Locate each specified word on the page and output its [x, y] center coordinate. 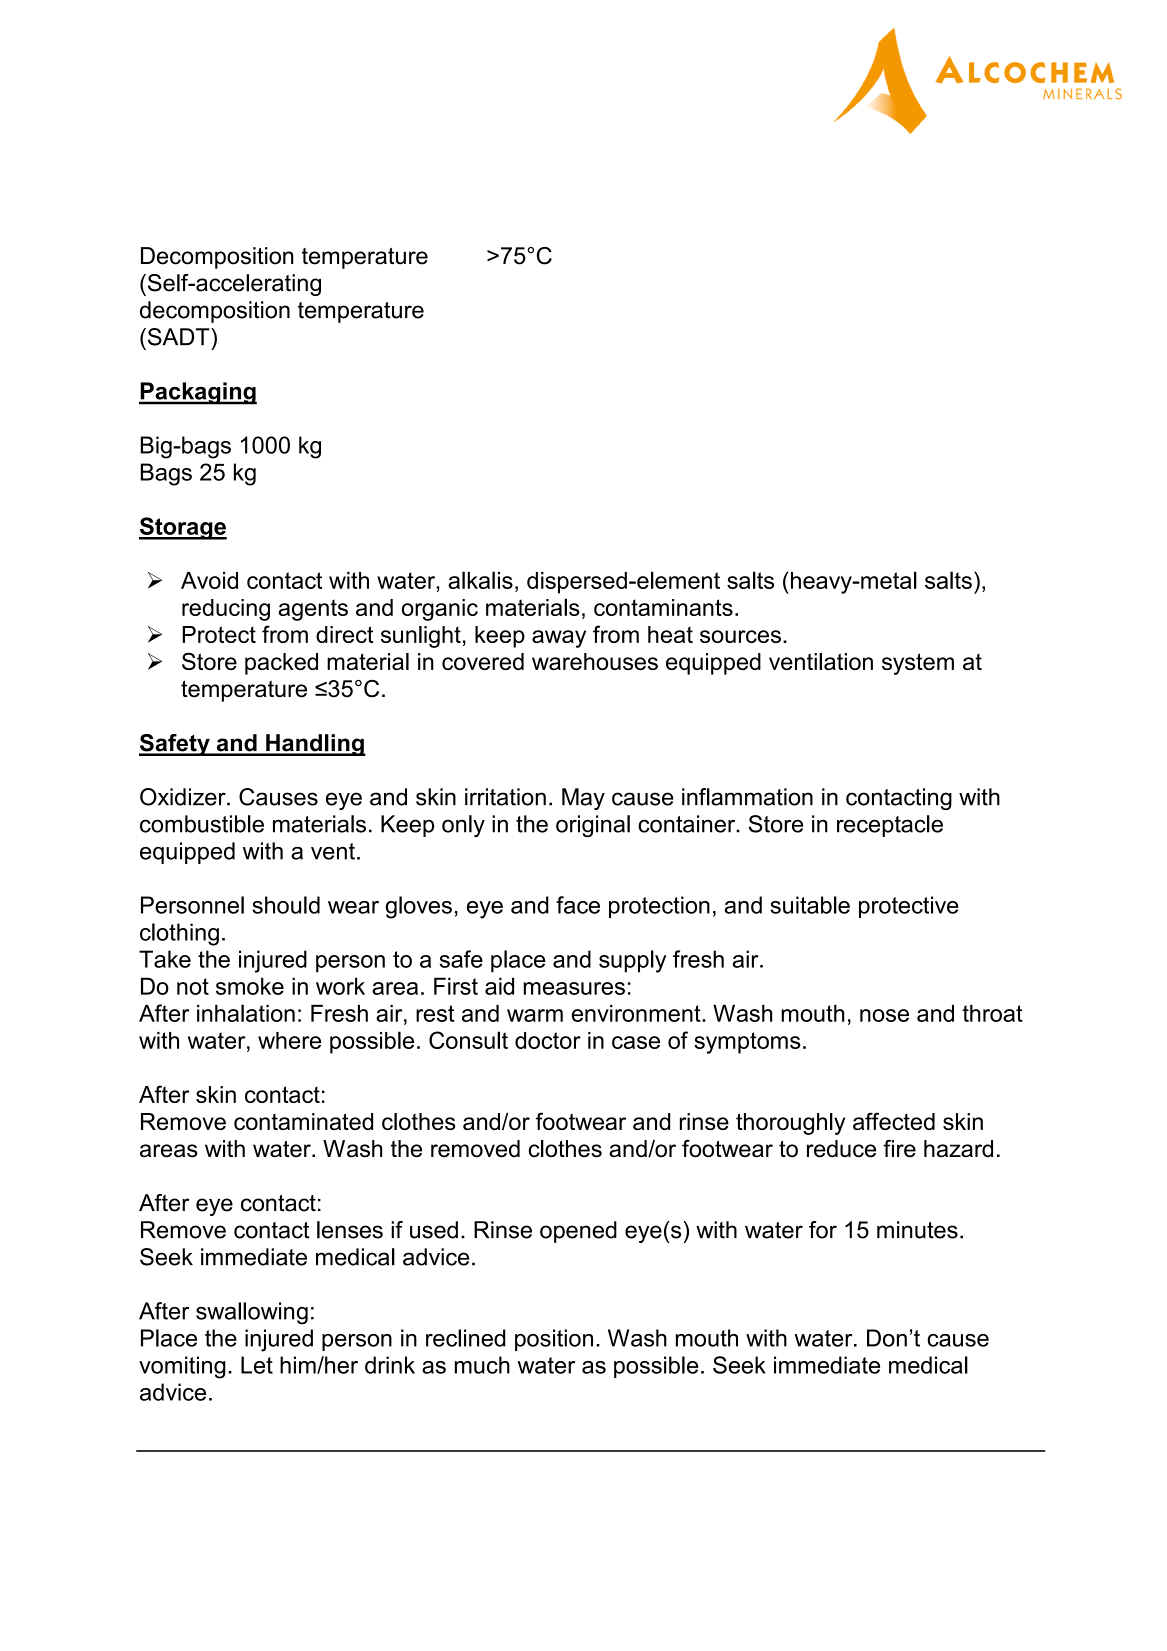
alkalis [480, 580]
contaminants [663, 607]
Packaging [198, 393]
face [578, 905]
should [286, 905]
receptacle [890, 826]
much [482, 1365]
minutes [917, 1230]
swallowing [252, 1313]
